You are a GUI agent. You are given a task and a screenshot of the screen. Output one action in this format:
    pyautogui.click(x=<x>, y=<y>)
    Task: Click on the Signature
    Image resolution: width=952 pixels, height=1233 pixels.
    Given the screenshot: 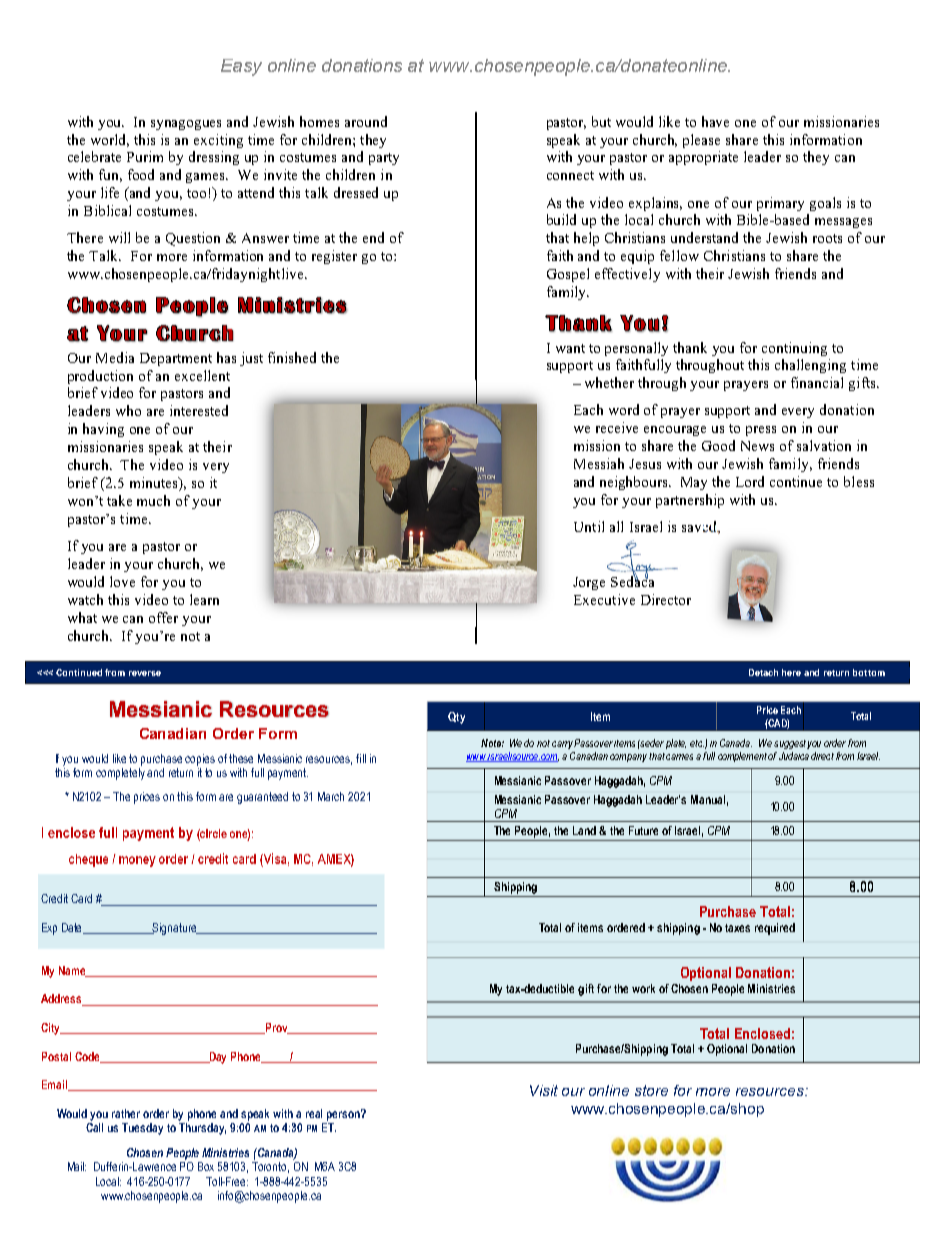 What is the action you would take?
    pyautogui.click(x=175, y=929)
